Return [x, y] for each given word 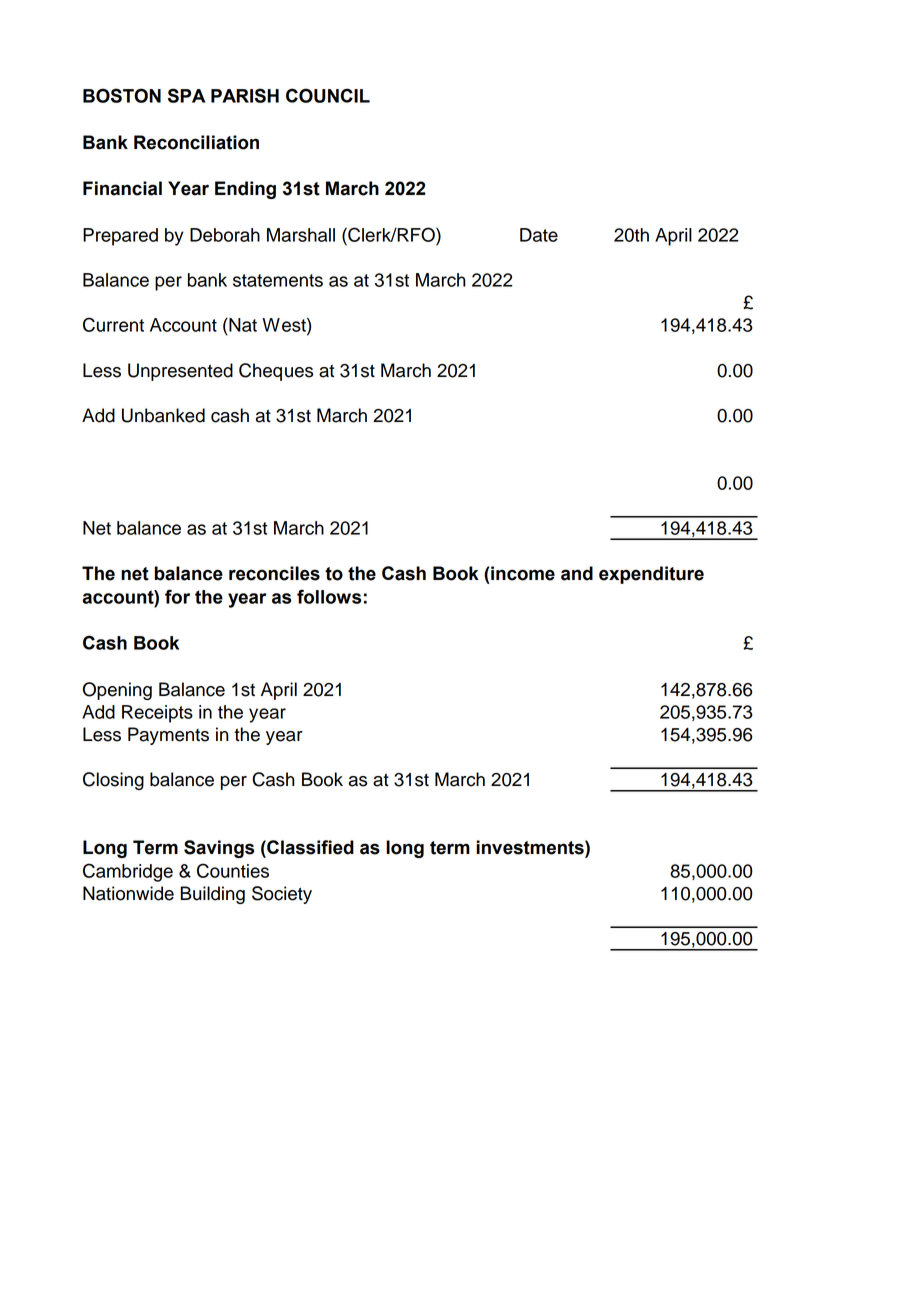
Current [113, 324]
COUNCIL [328, 95]
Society [282, 895]
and [577, 573]
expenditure [651, 575]
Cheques [276, 372]
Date [539, 235]
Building [212, 895]
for [177, 596]
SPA [186, 95]
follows [329, 596]
